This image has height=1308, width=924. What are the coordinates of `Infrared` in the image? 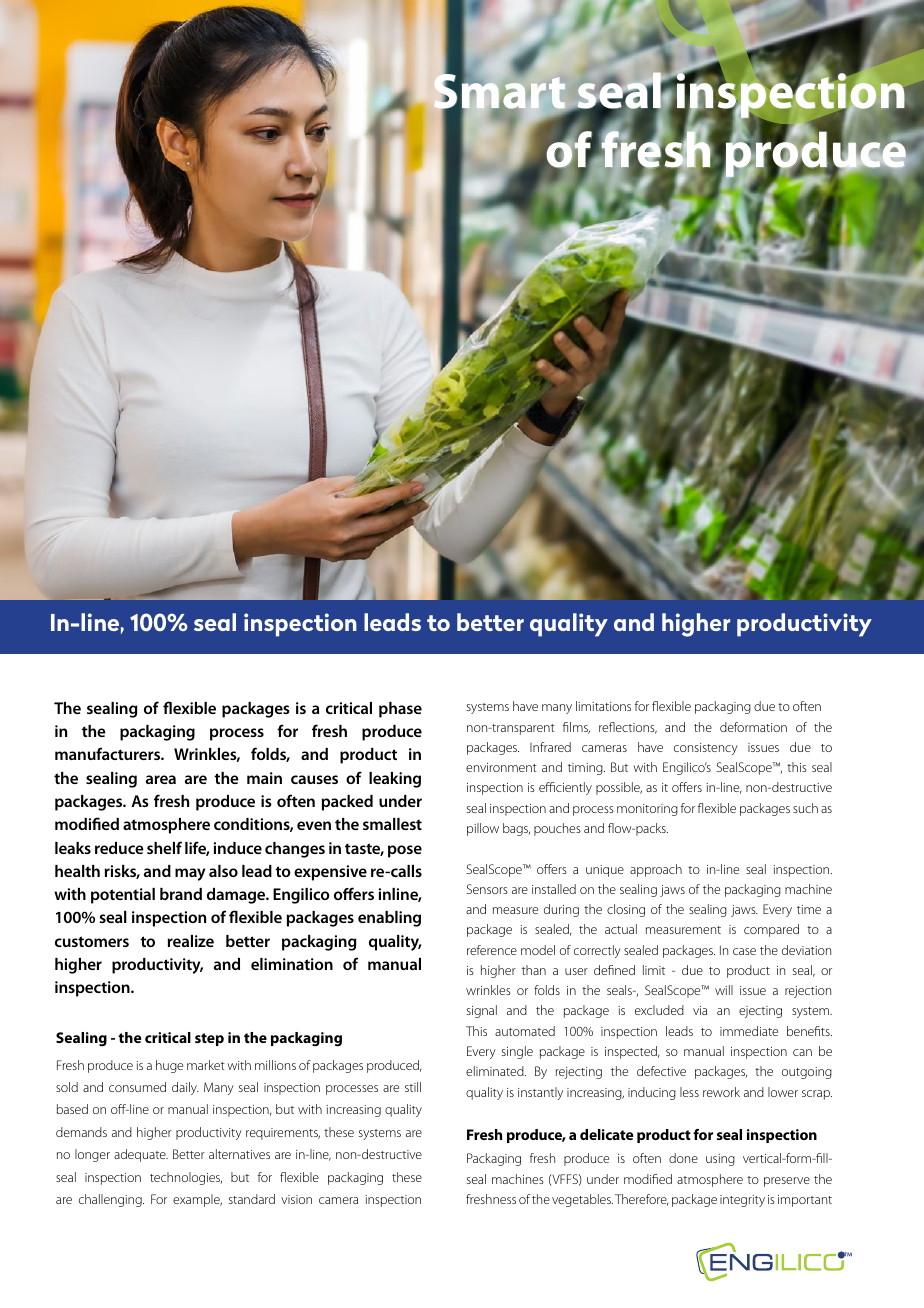 It's located at (550, 747).
